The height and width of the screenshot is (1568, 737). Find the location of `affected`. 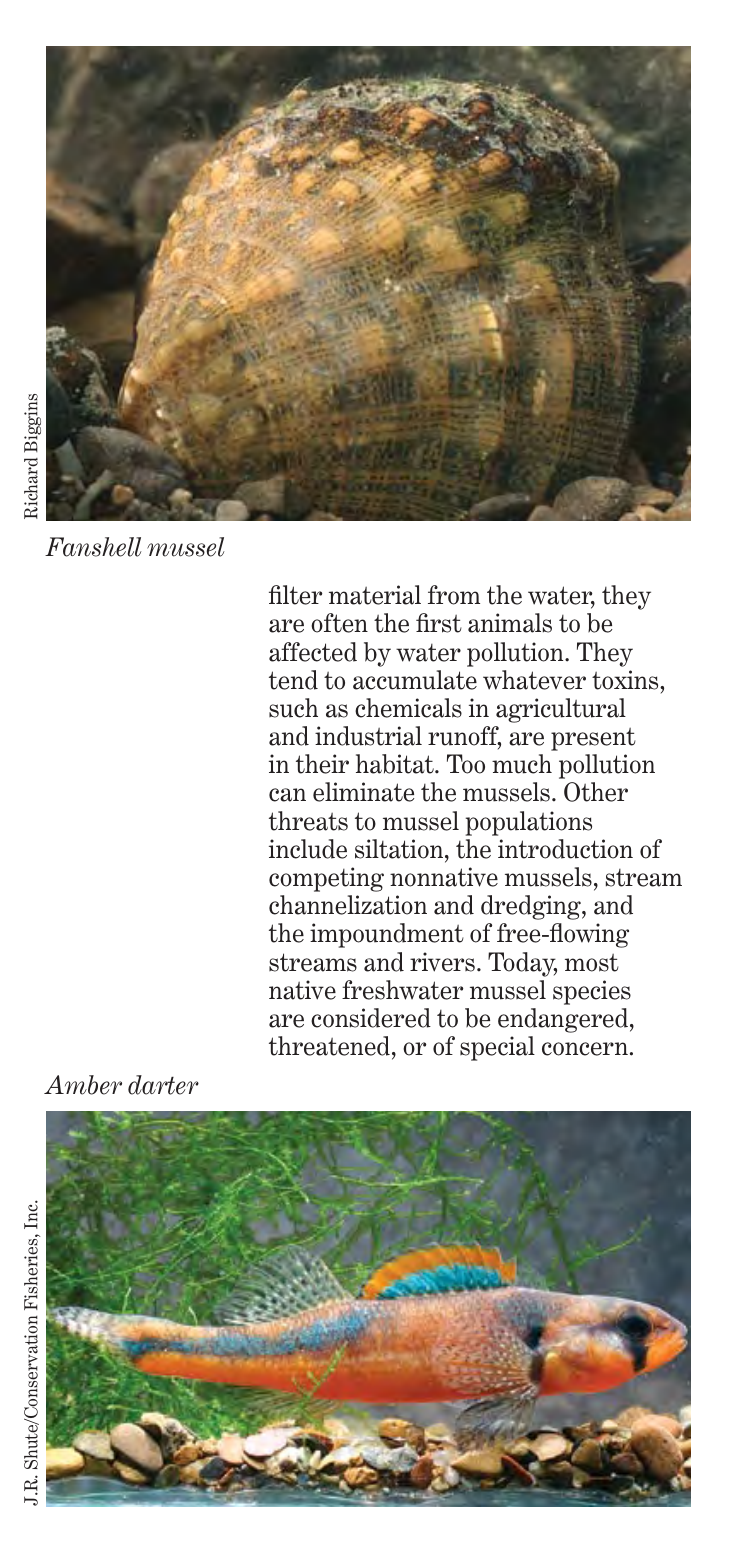

affected is located at coordinates (313, 652).
